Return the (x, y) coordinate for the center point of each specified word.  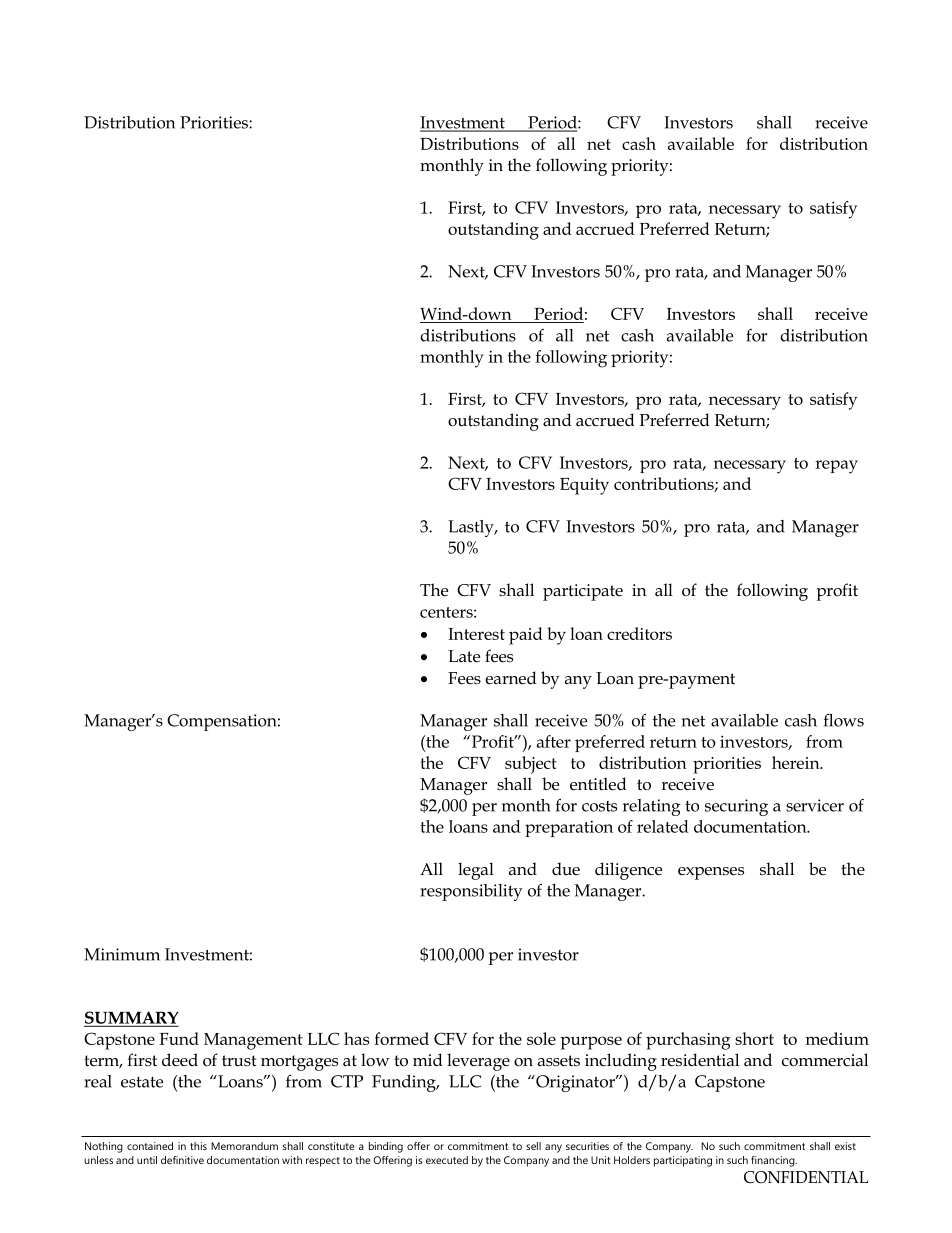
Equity (584, 486)
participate (583, 592)
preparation (569, 828)
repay (836, 467)
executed (447, 1160)
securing (736, 807)
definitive (182, 1160)
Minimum (122, 954)
